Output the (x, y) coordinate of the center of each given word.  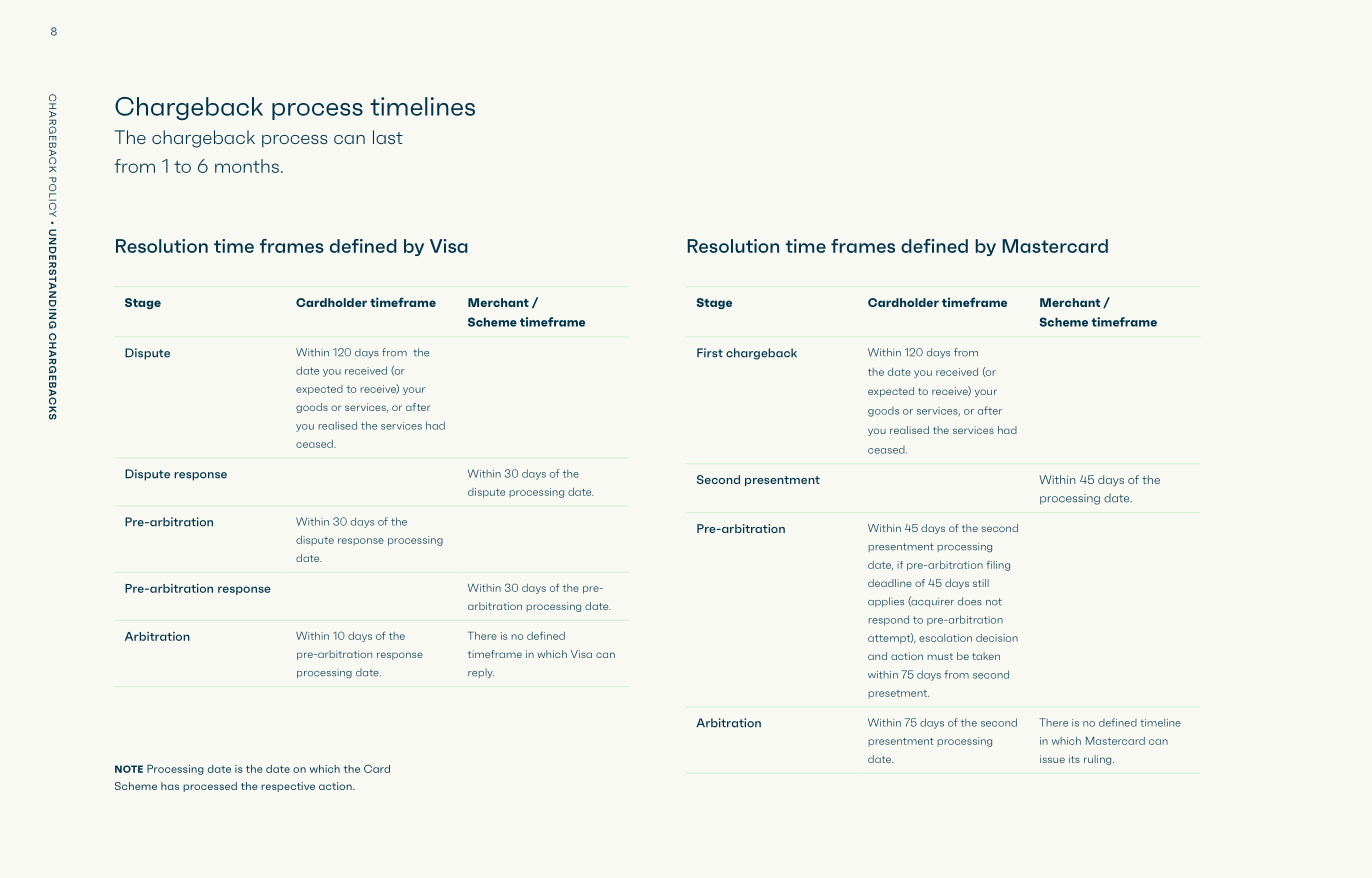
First (710, 353)
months (247, 166)
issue (1052, 759)
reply (481, 673)
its (1074, 759)
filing (998, 565)
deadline (890, 583)
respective (288, 787)
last (388, 137)
